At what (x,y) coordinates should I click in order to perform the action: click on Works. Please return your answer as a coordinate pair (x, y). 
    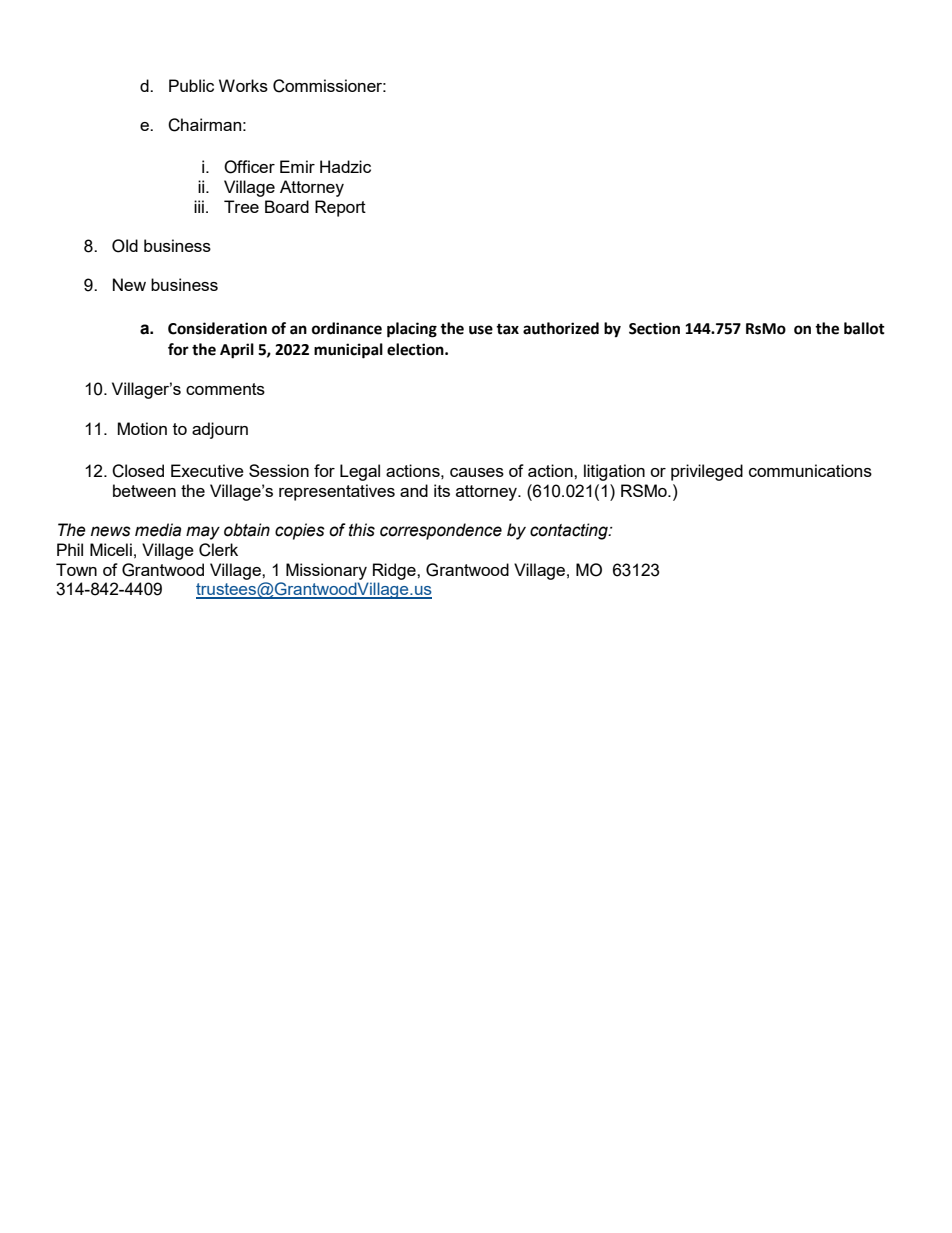
    Looking at the image, I should click on (243, 85).
